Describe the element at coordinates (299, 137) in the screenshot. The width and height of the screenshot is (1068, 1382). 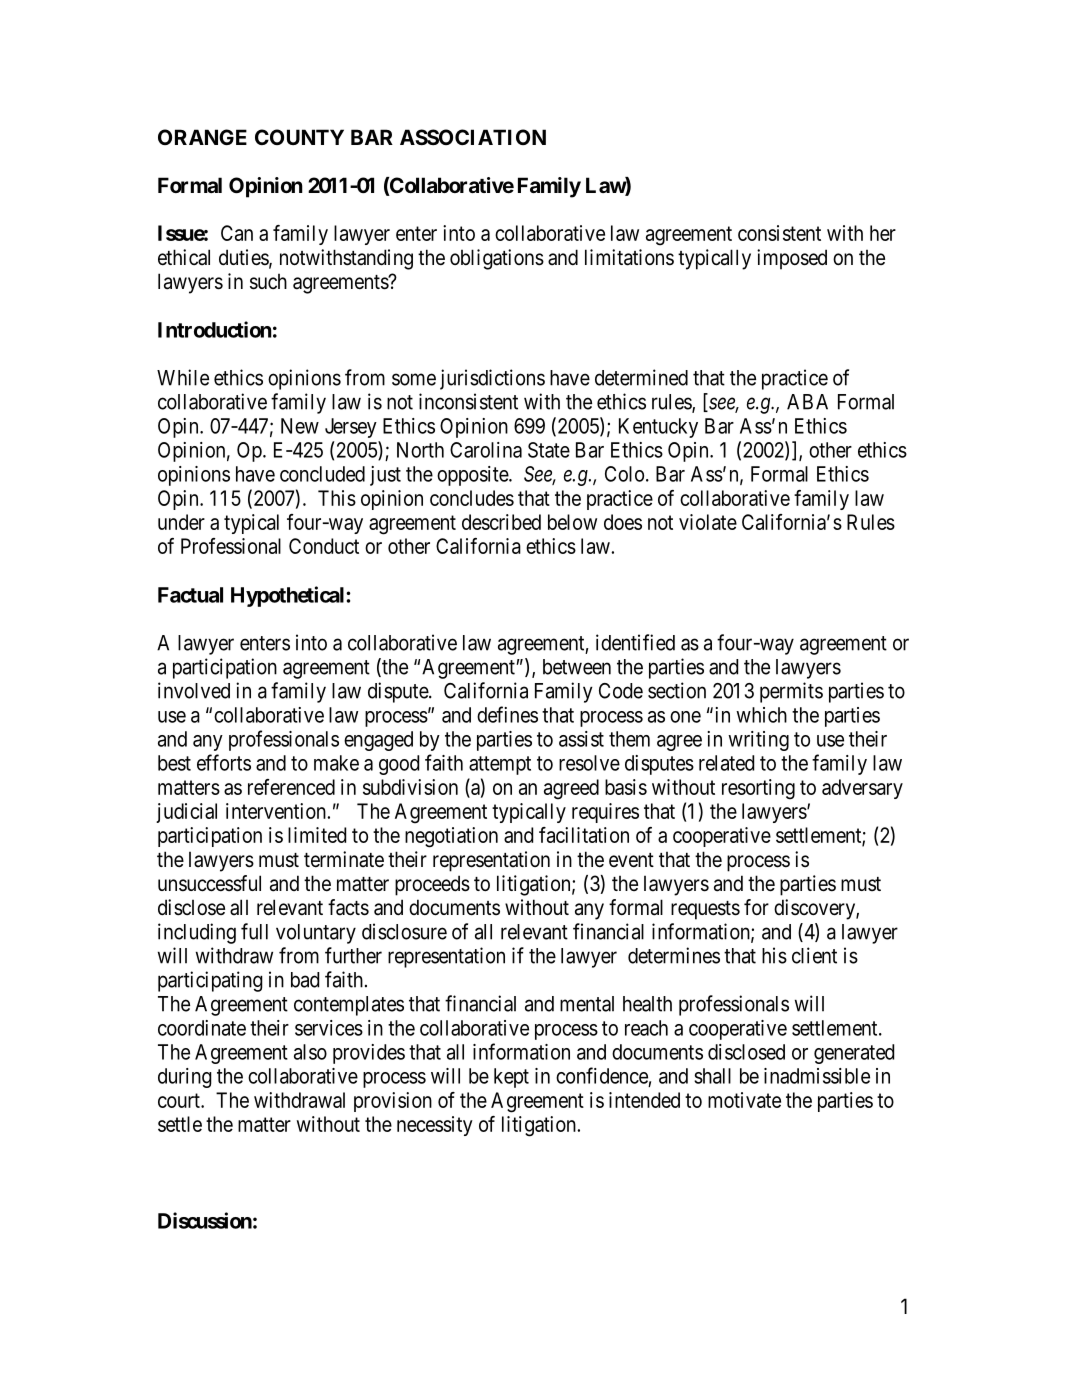
I see `COUNTY` at that location.
